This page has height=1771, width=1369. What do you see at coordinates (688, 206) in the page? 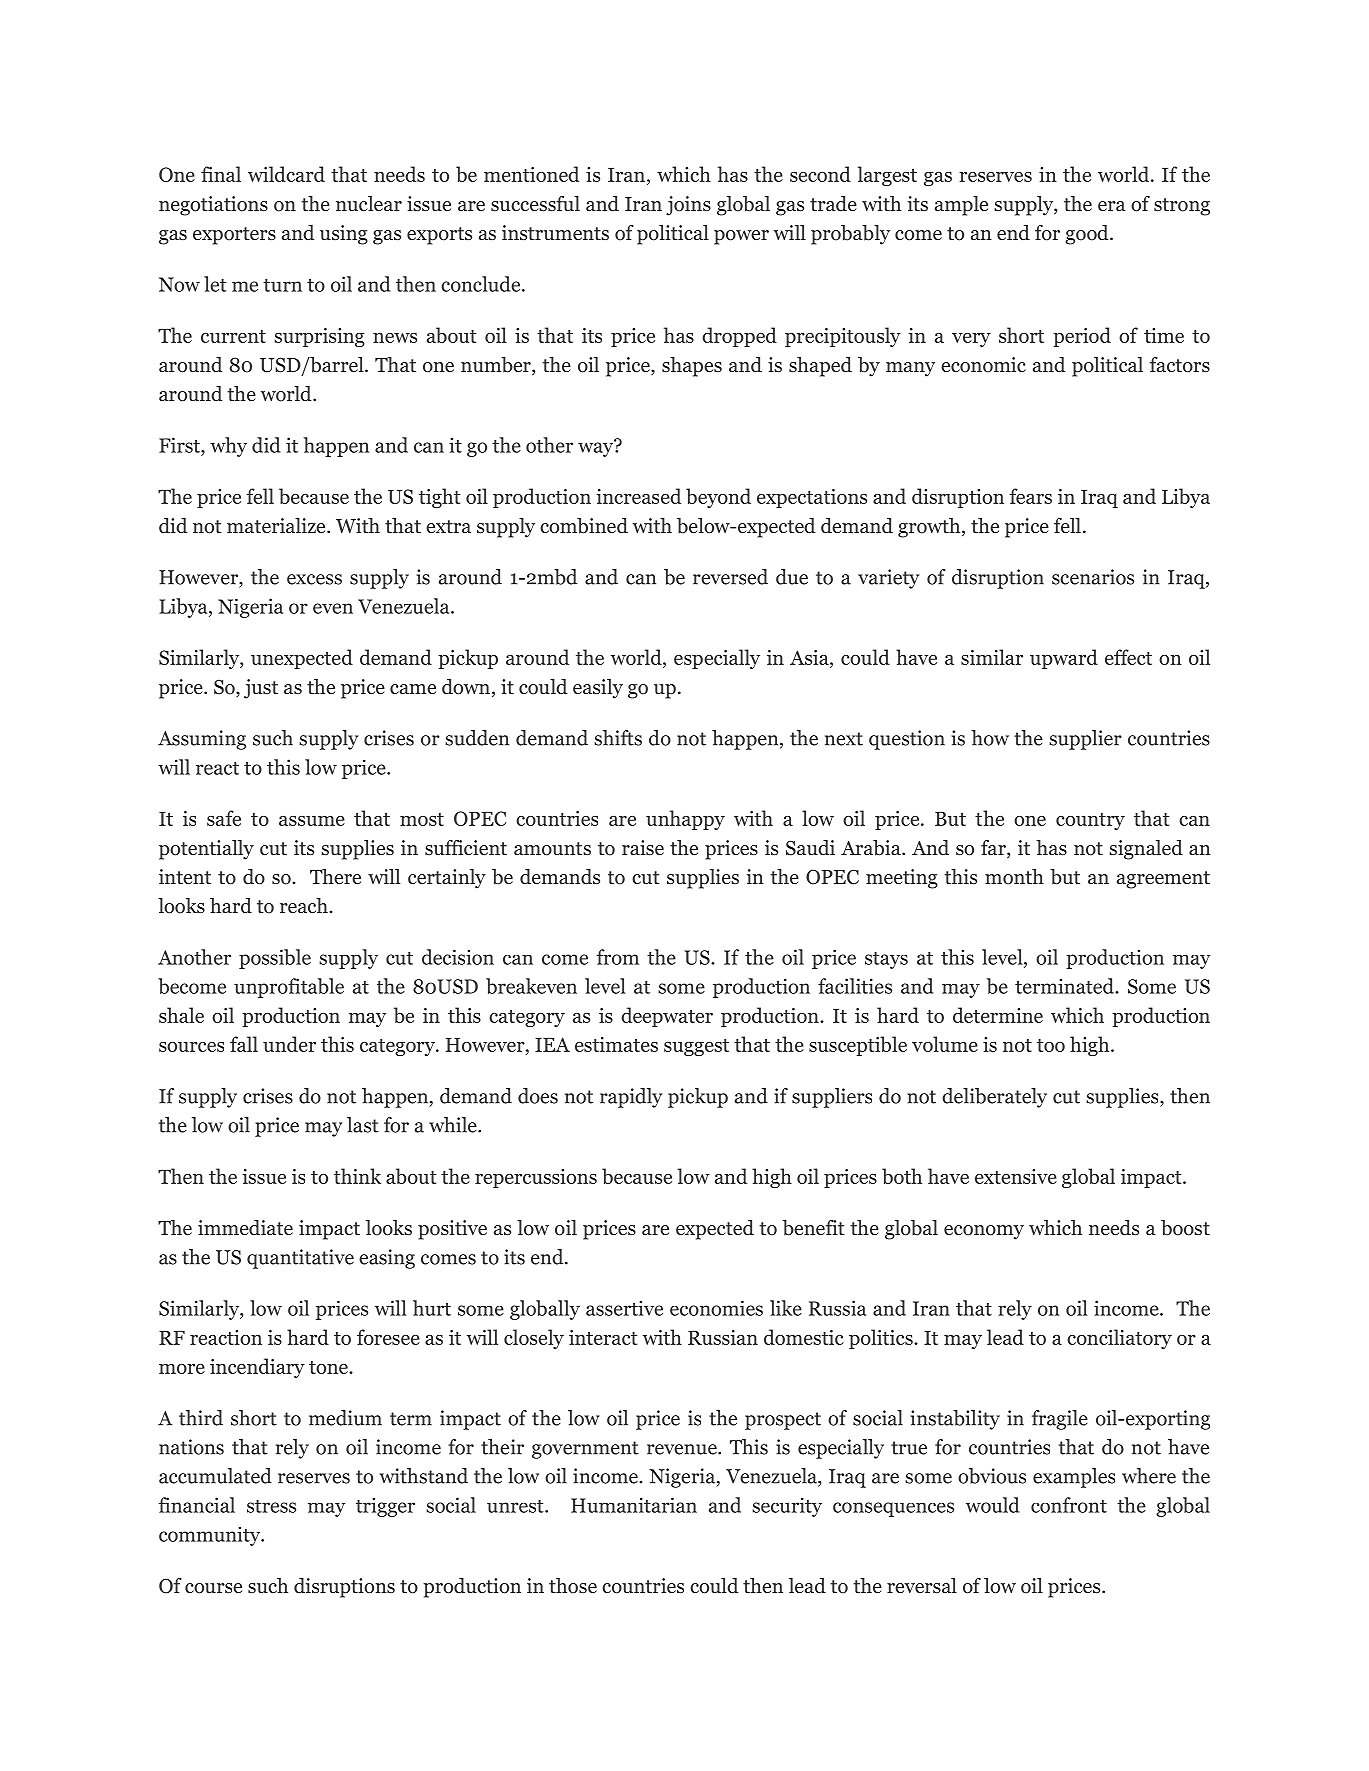
I see `joins` at bounding box center [688, 206].
